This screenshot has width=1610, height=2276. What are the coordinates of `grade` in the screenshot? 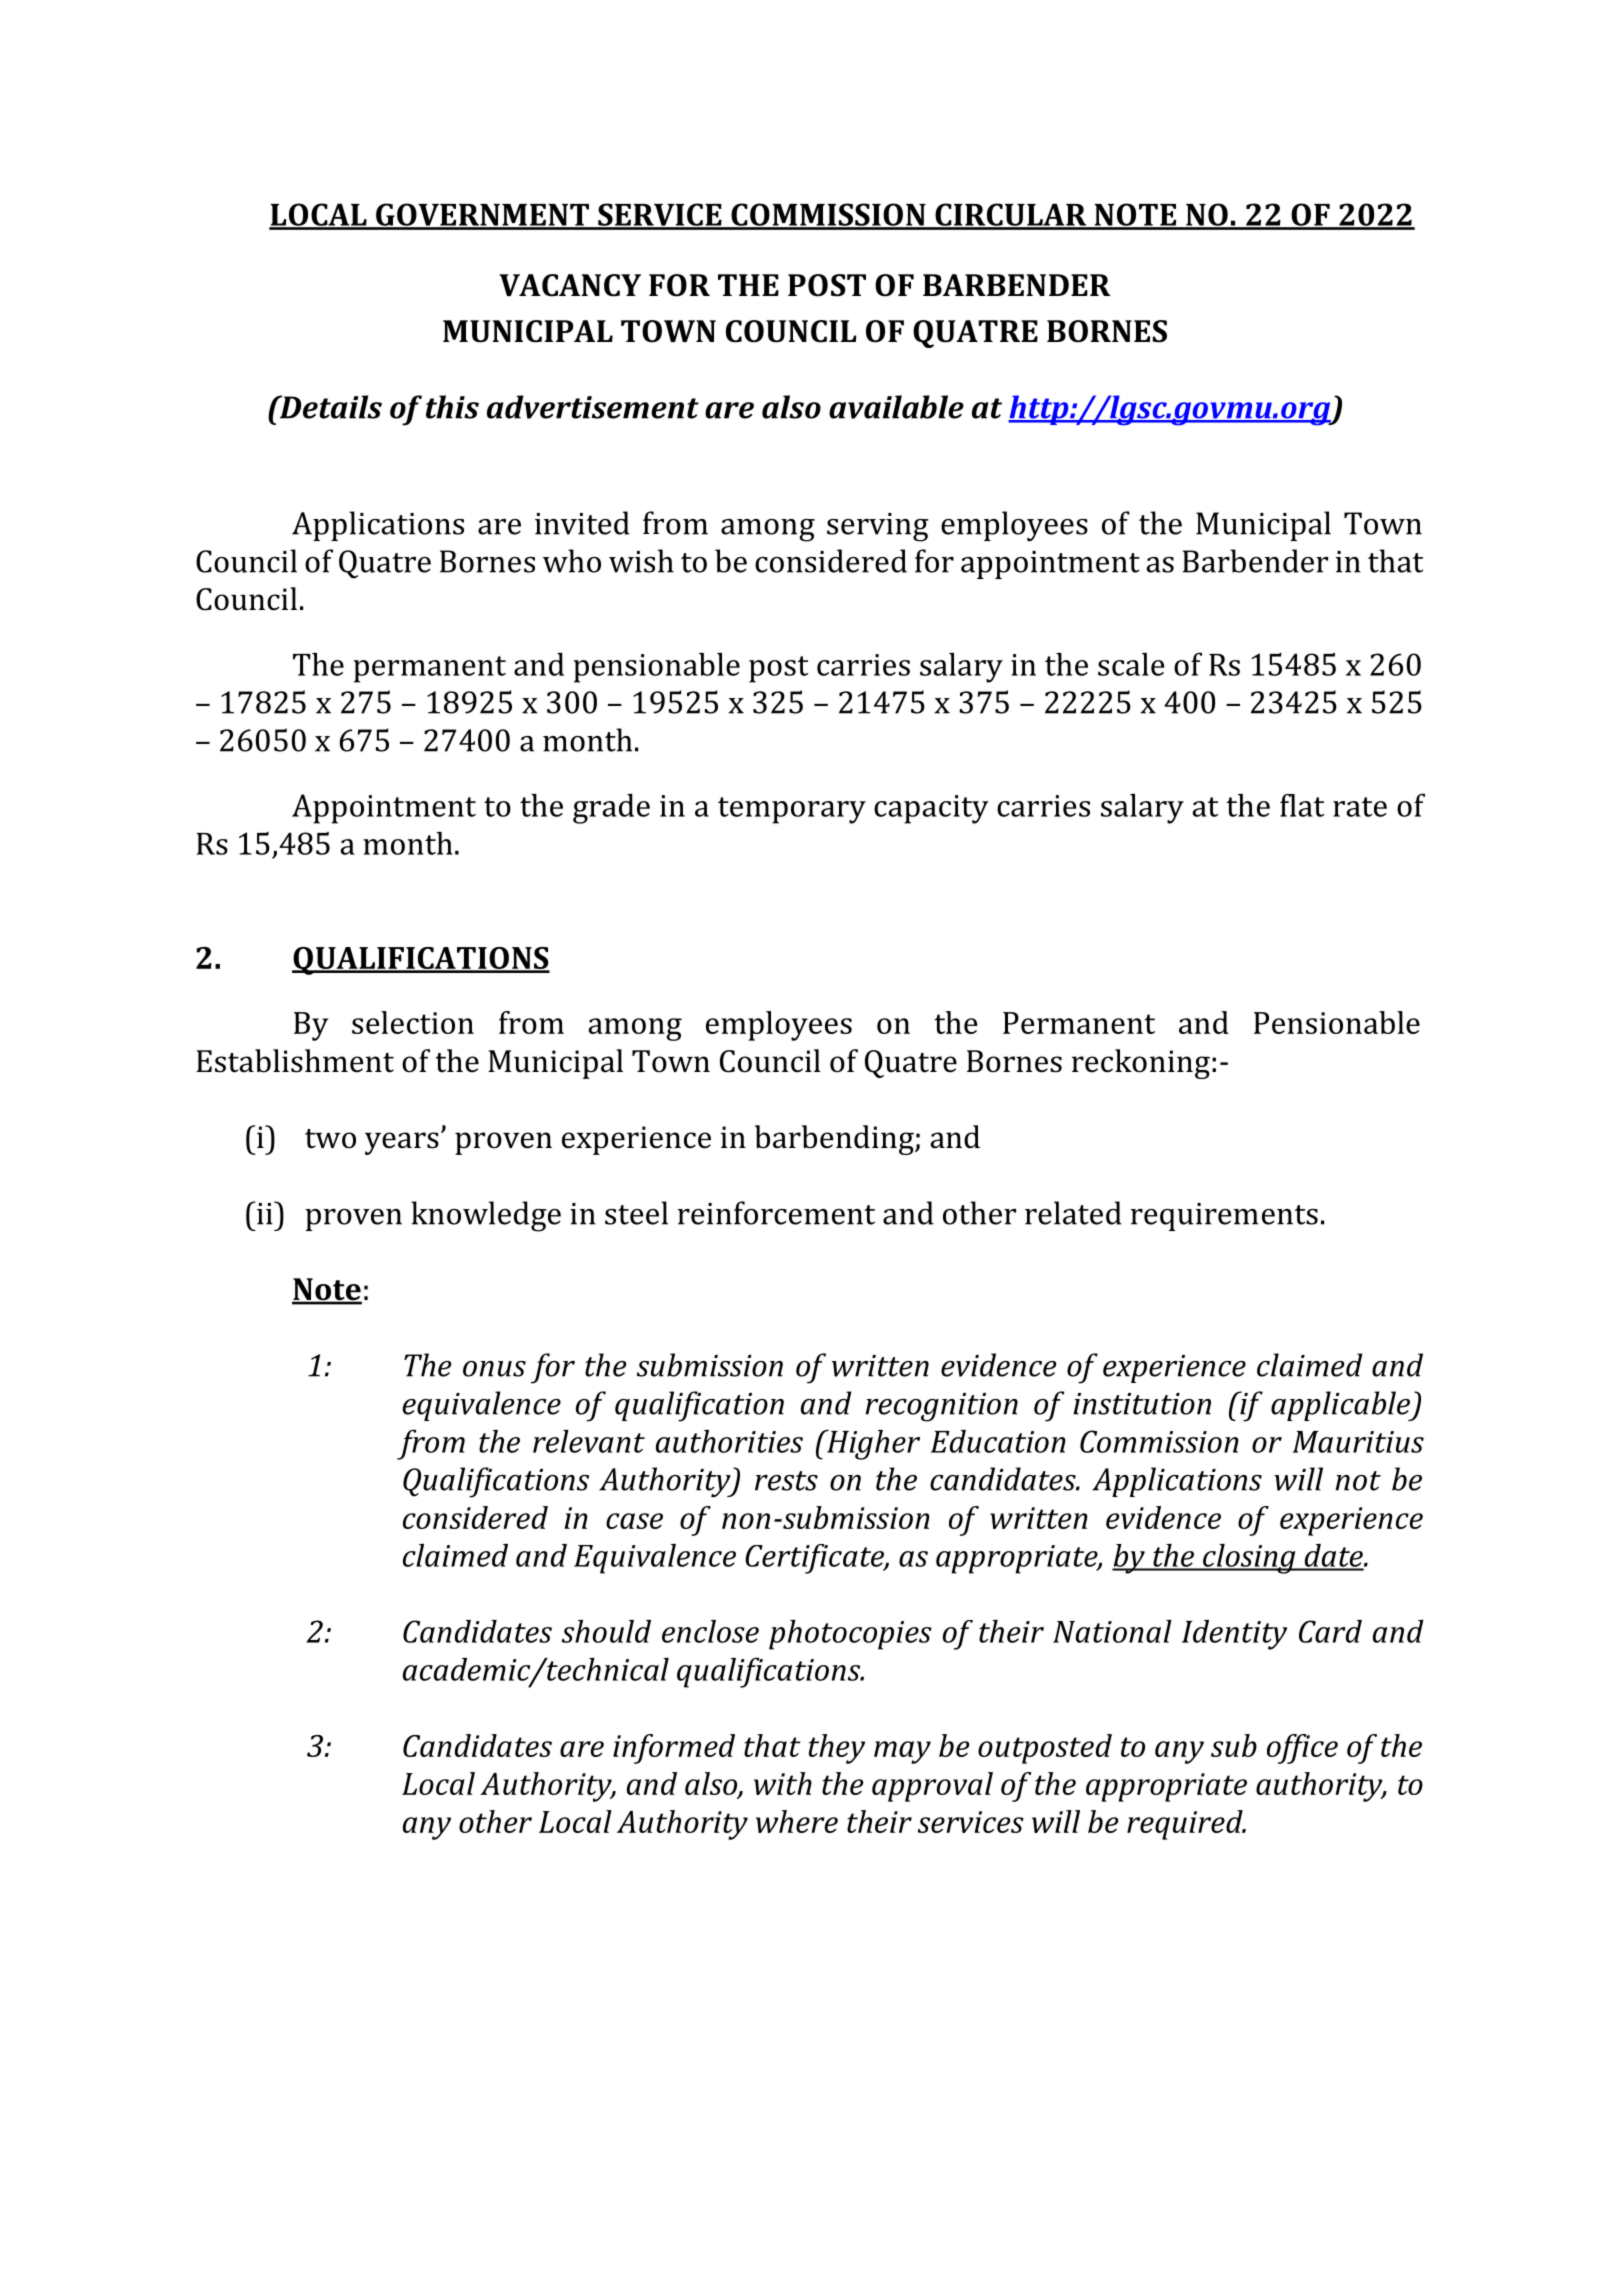 It's located at (611, 809).
